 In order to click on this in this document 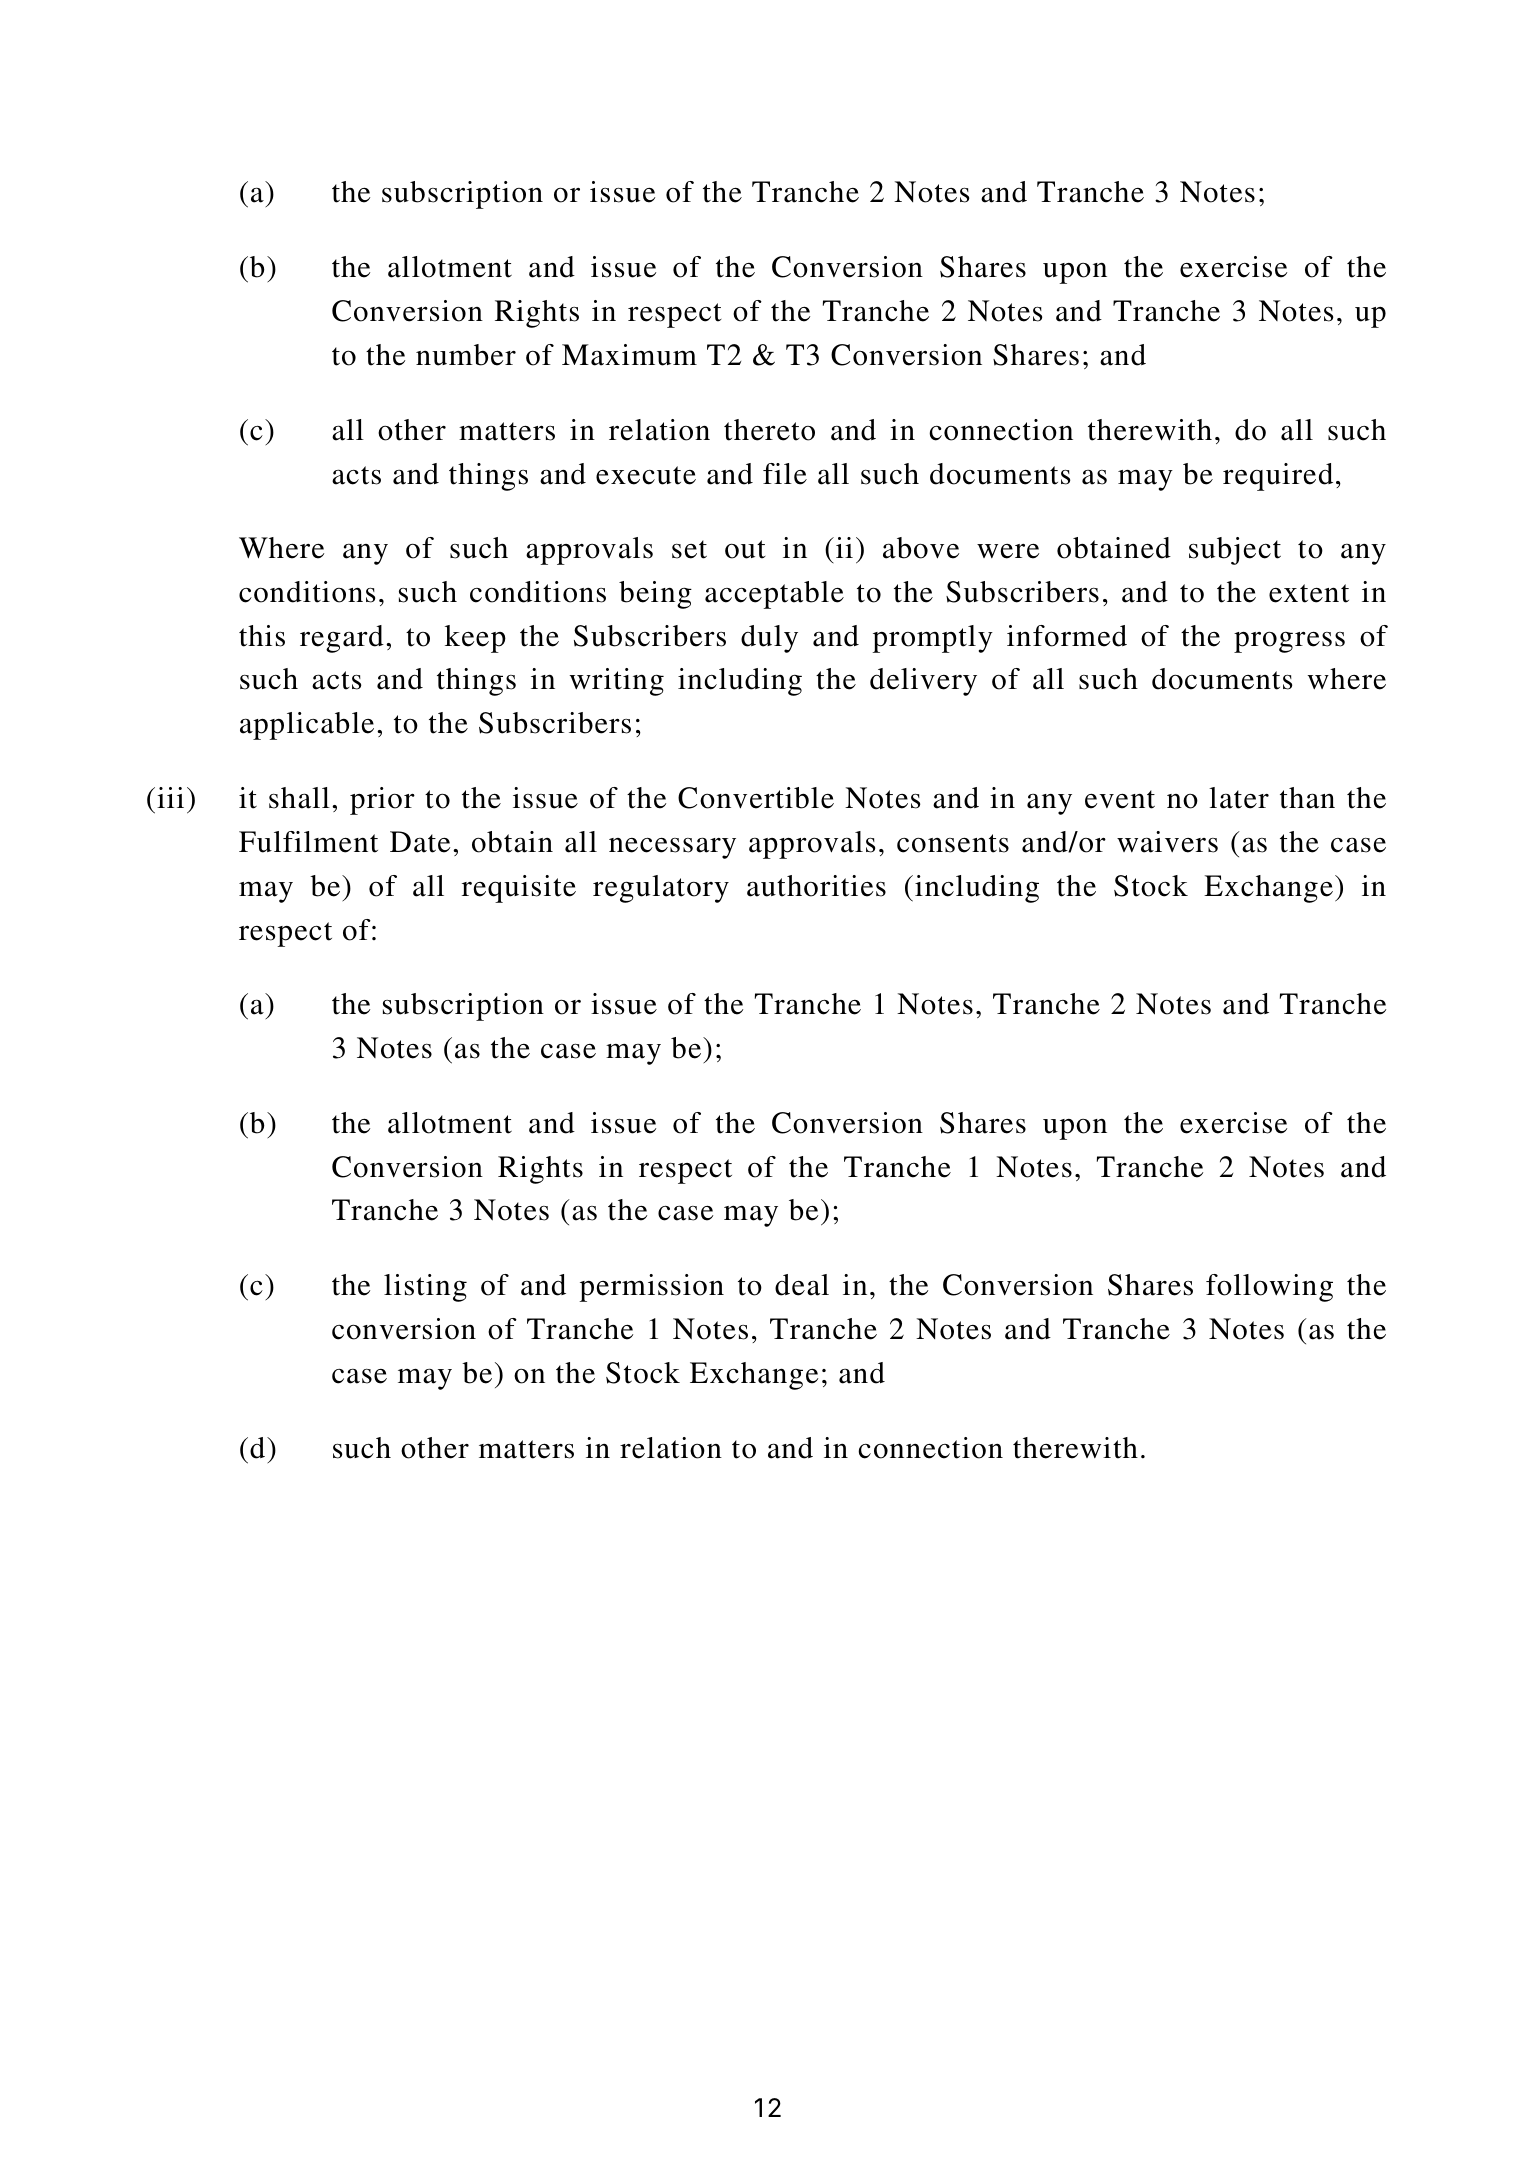, I will do `click(262, 636)`.
